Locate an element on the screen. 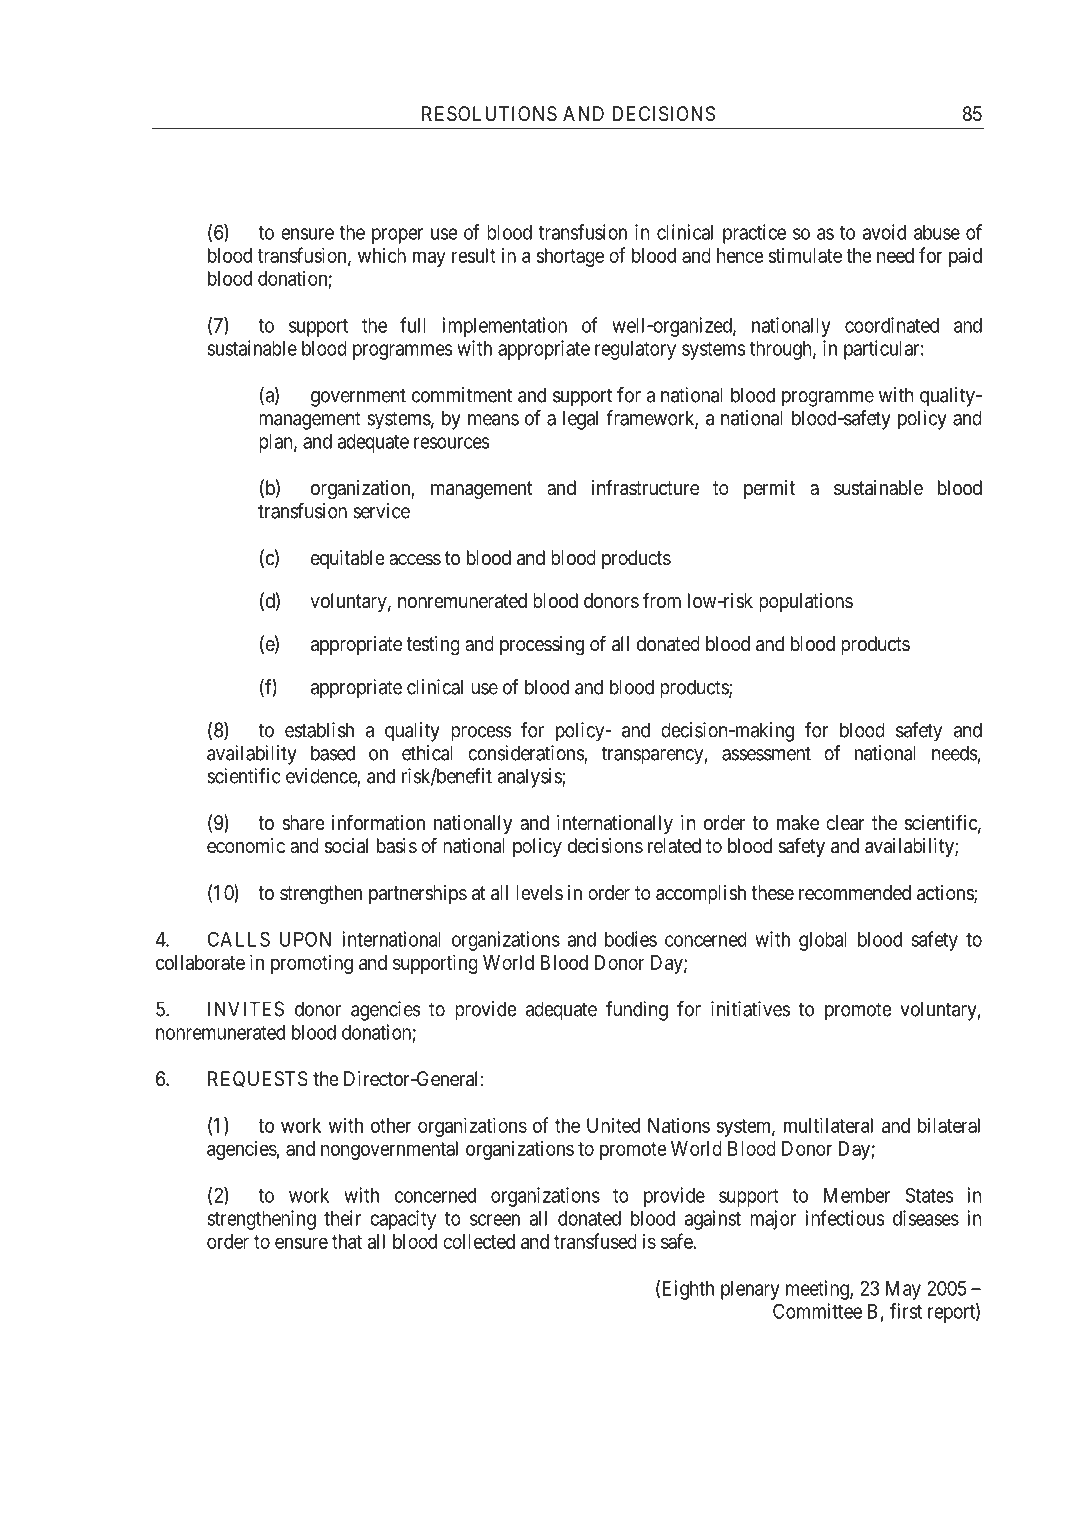  proper is located at coordinates (397, 236).
